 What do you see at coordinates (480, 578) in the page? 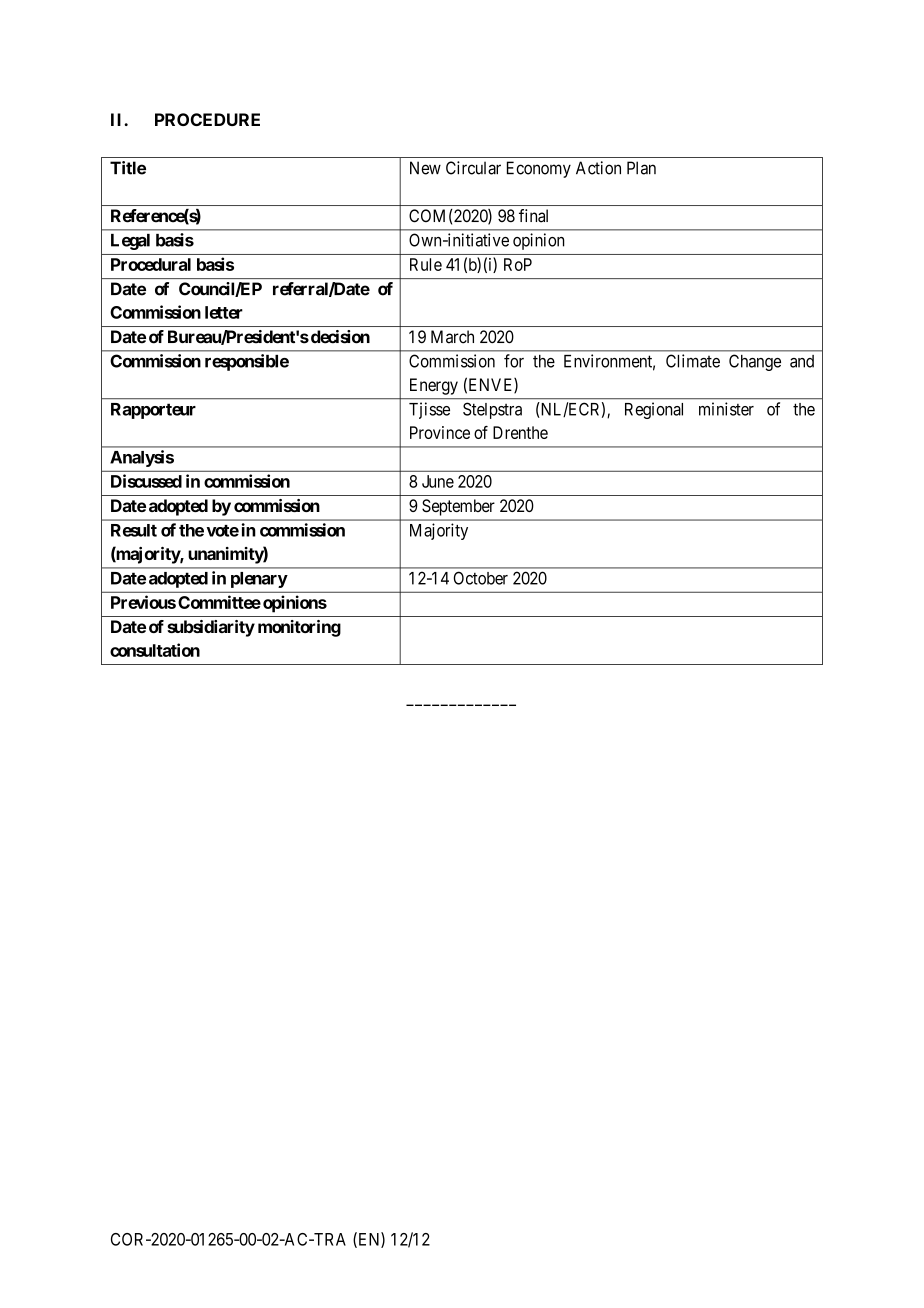
I see `October` at bounding box center [480, 578].
